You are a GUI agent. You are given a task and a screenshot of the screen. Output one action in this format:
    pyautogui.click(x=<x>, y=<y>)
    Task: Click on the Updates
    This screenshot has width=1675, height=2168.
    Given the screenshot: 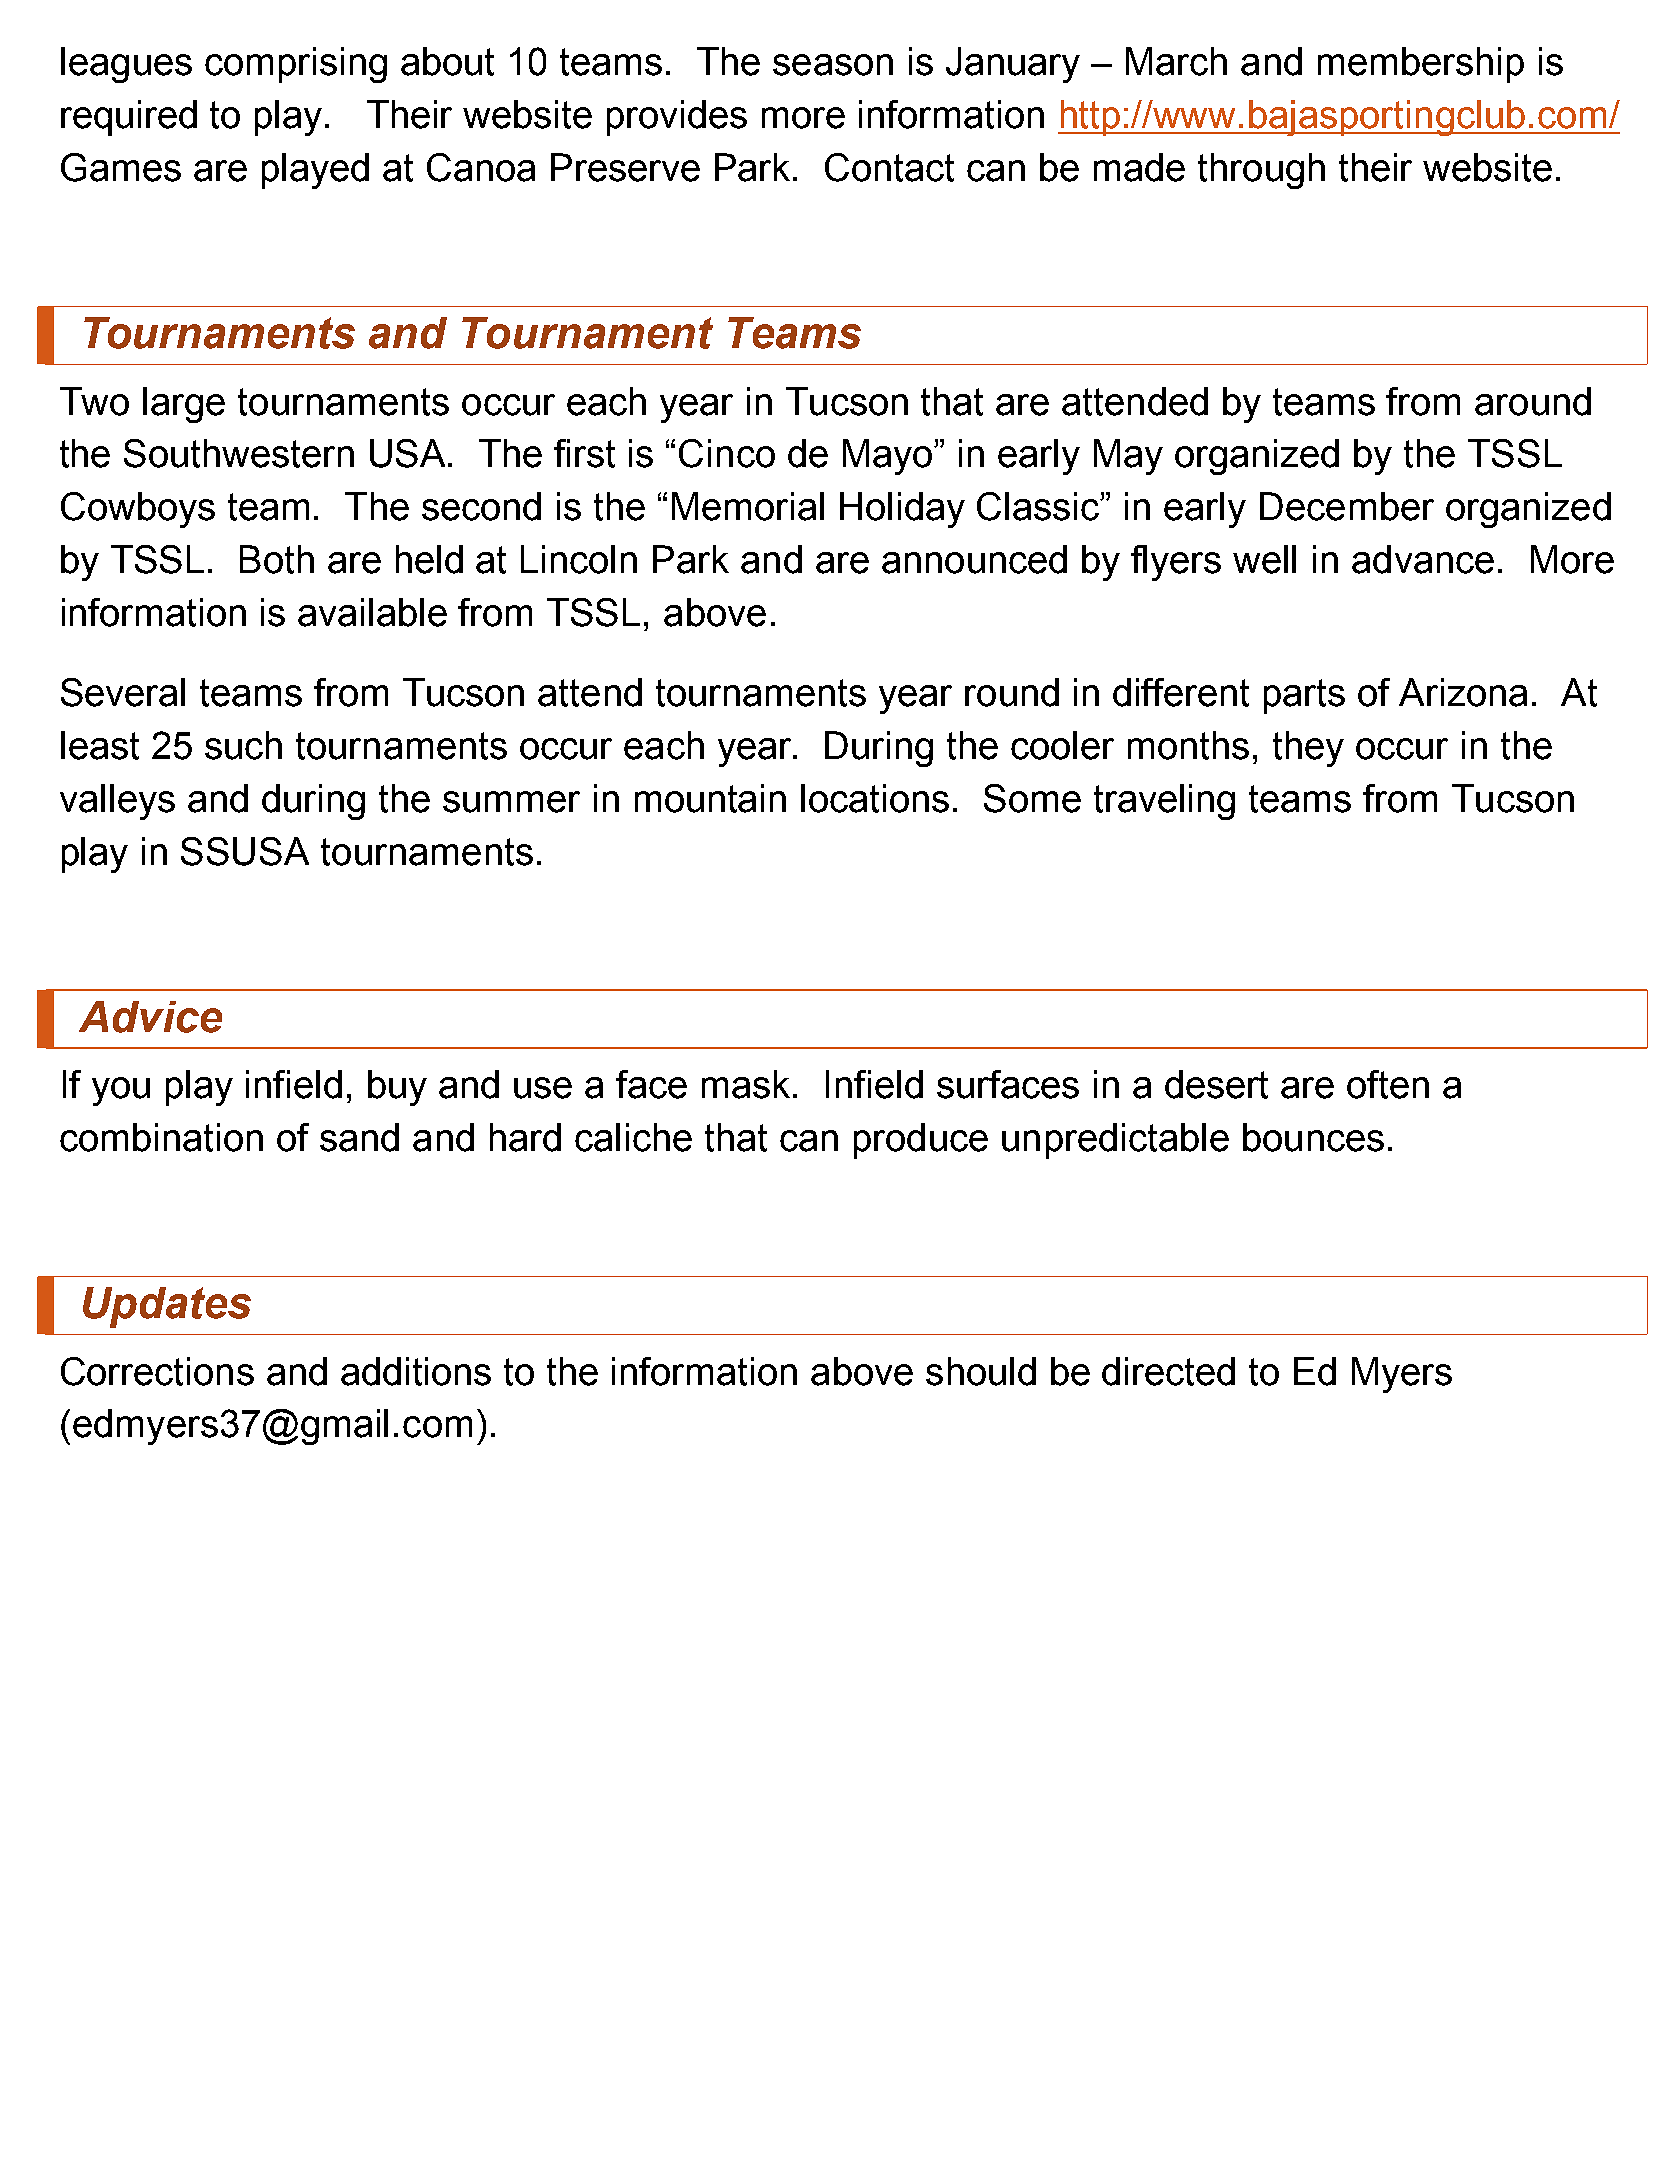 What is the action you would take?
    pyautogui.click(x=167, y=1307)
